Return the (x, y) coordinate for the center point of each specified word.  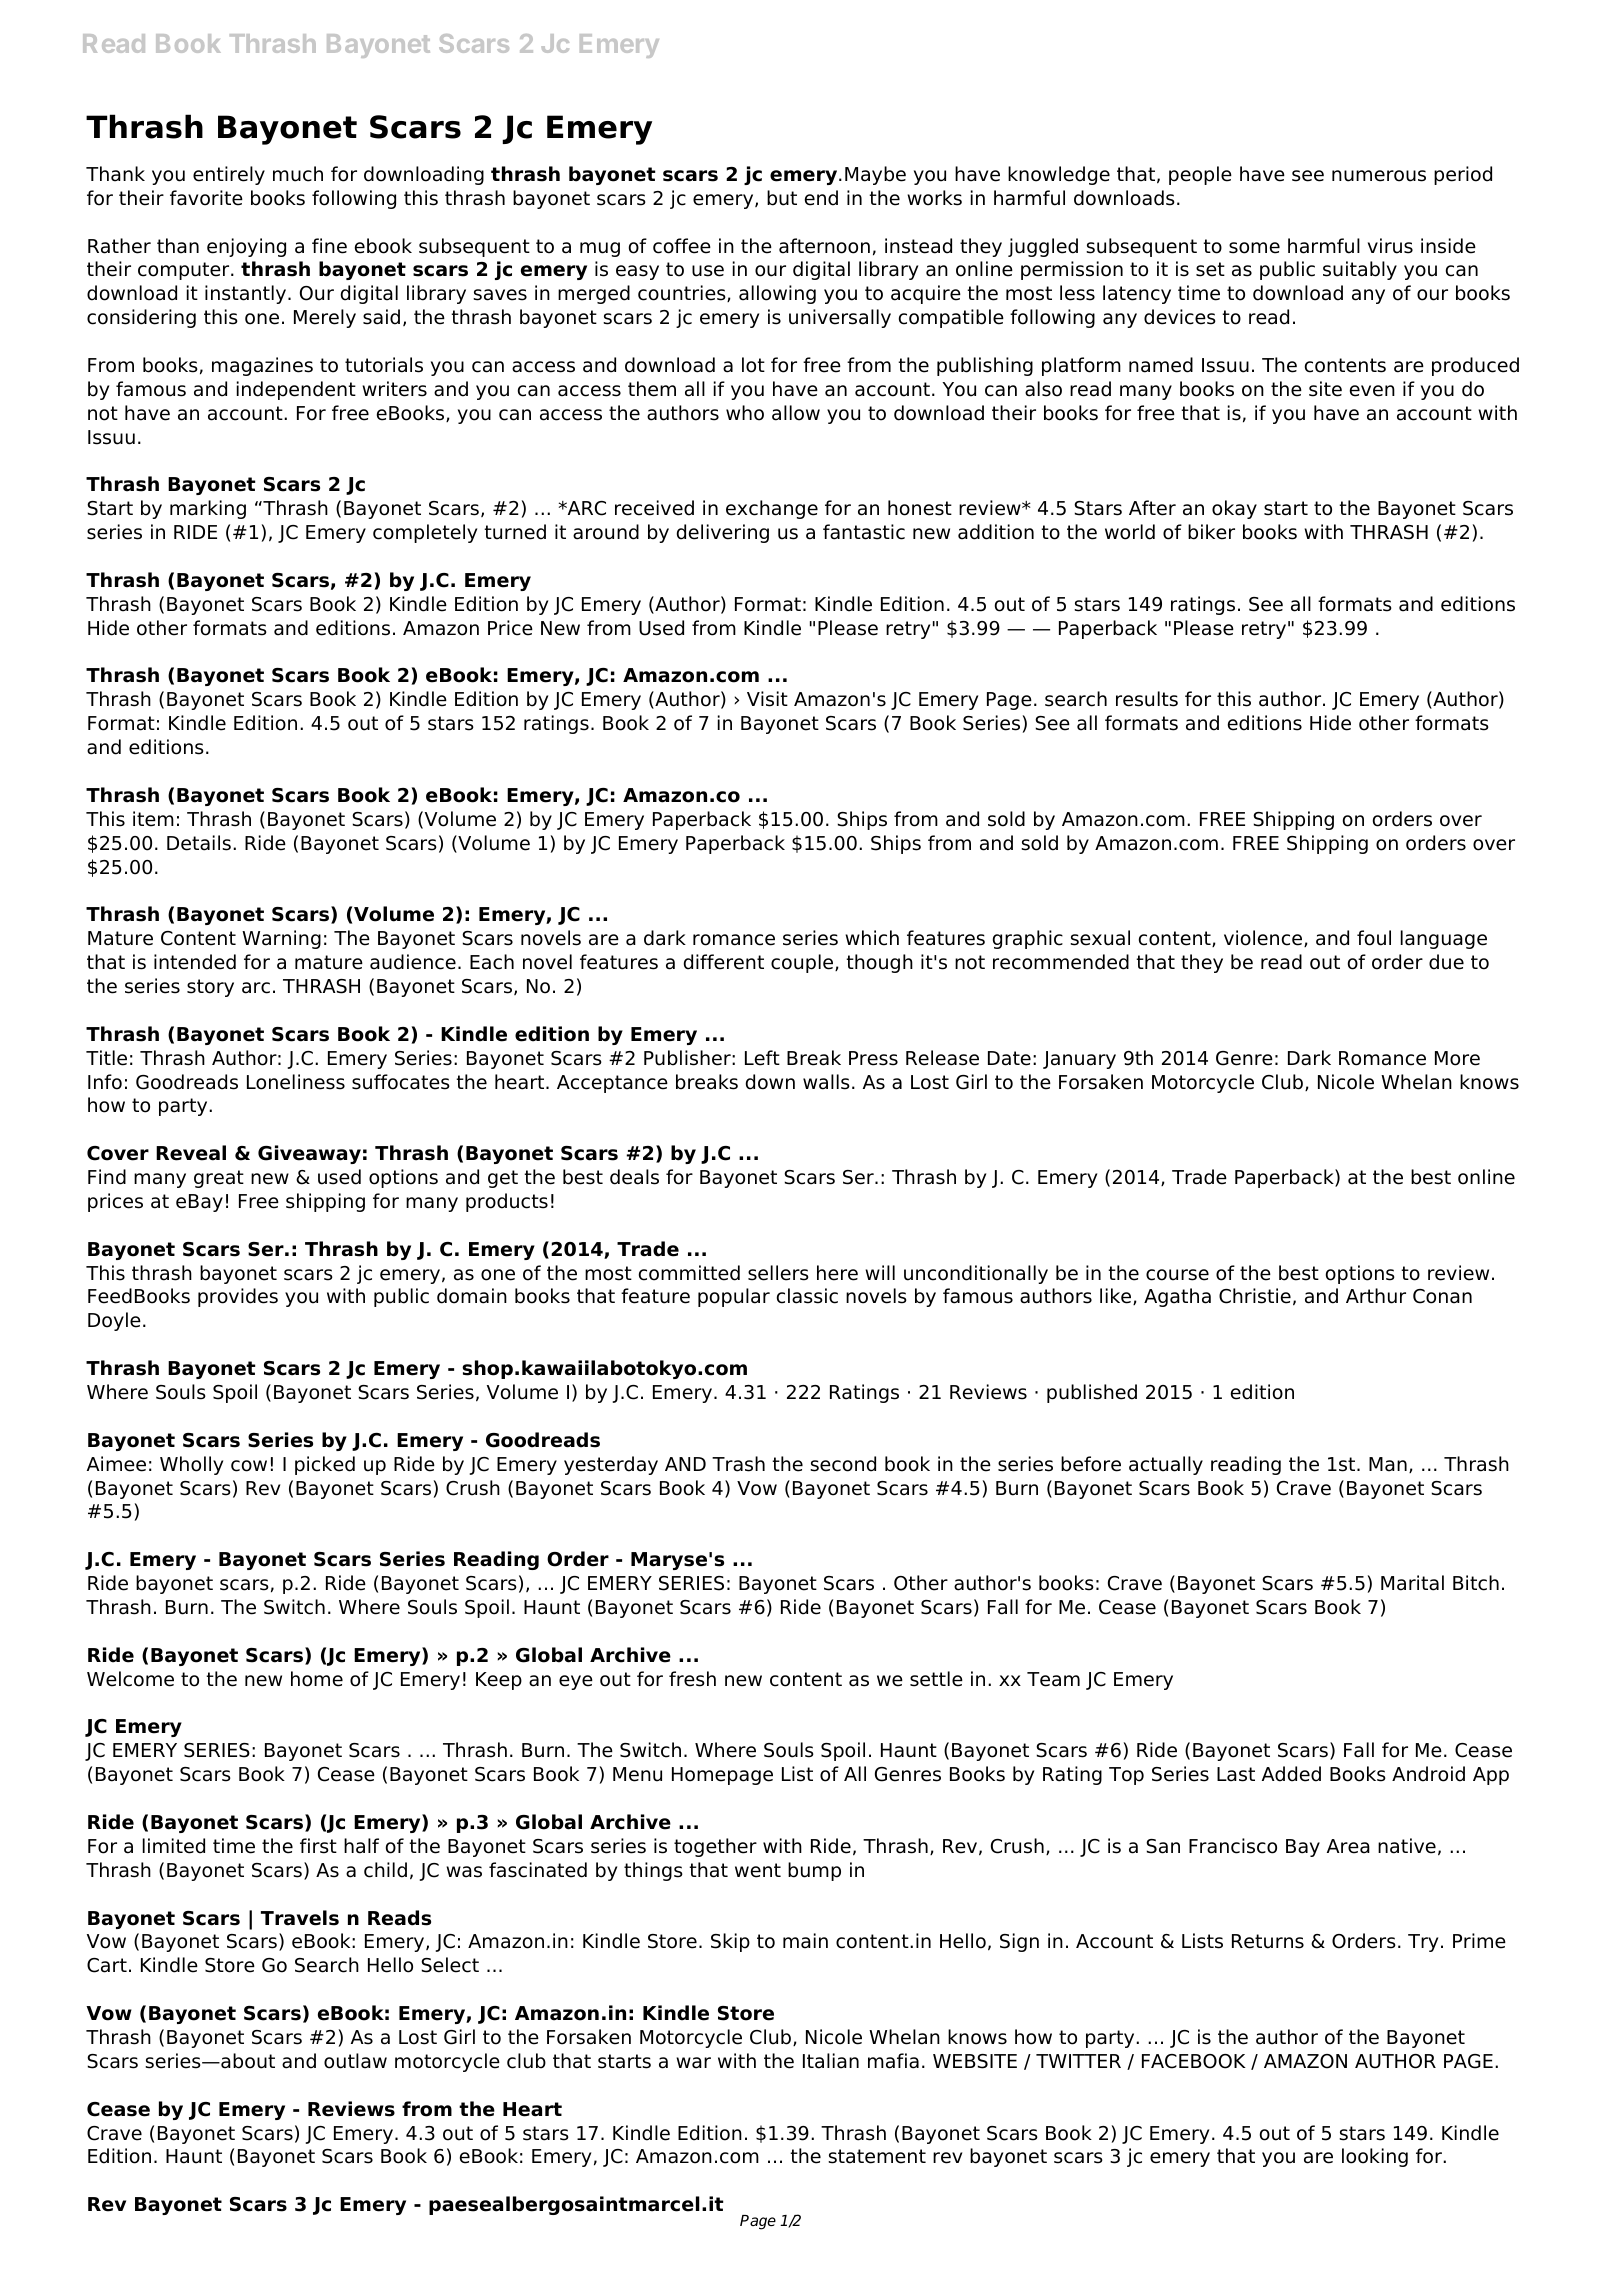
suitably (1360, 270)
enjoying (246, 247)
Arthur (1376, 1296)
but (782, 198)
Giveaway (309, 1154)
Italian (831, 2061)
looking (1375, 2157)
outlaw (355, 2061)
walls (826, 1082)
